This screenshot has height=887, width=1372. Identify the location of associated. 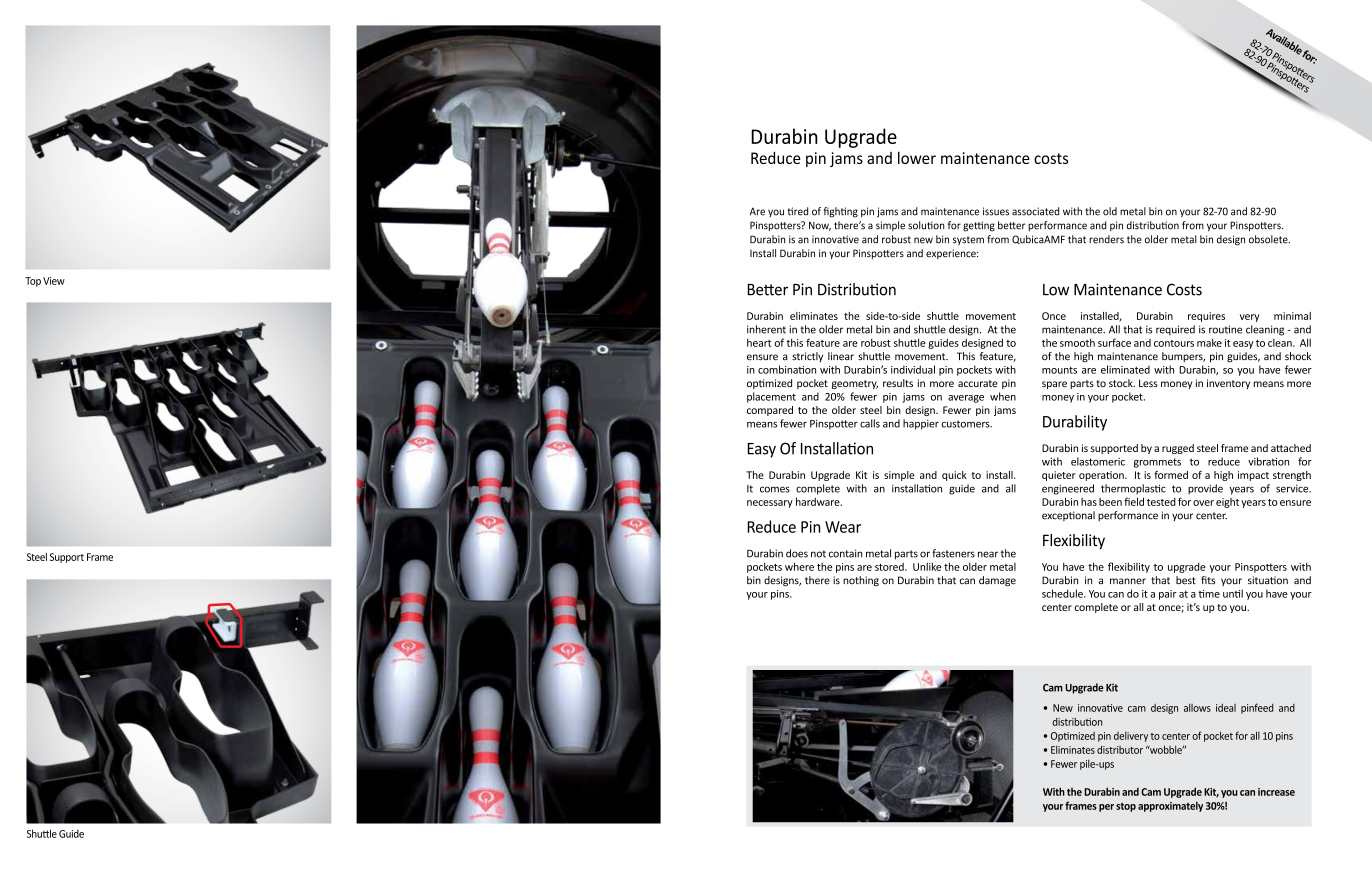
(1035, 211).
